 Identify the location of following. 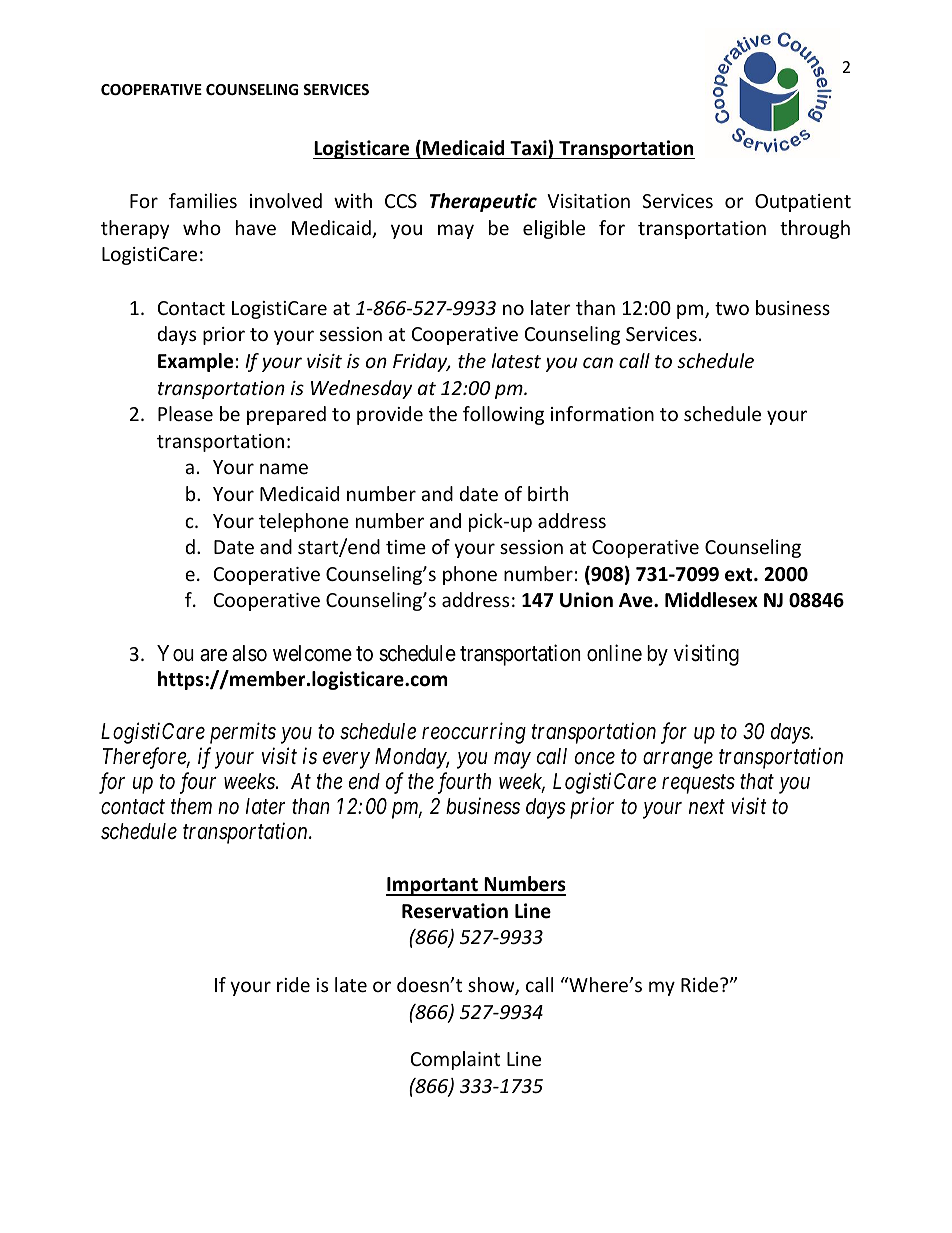
(503, 415).
